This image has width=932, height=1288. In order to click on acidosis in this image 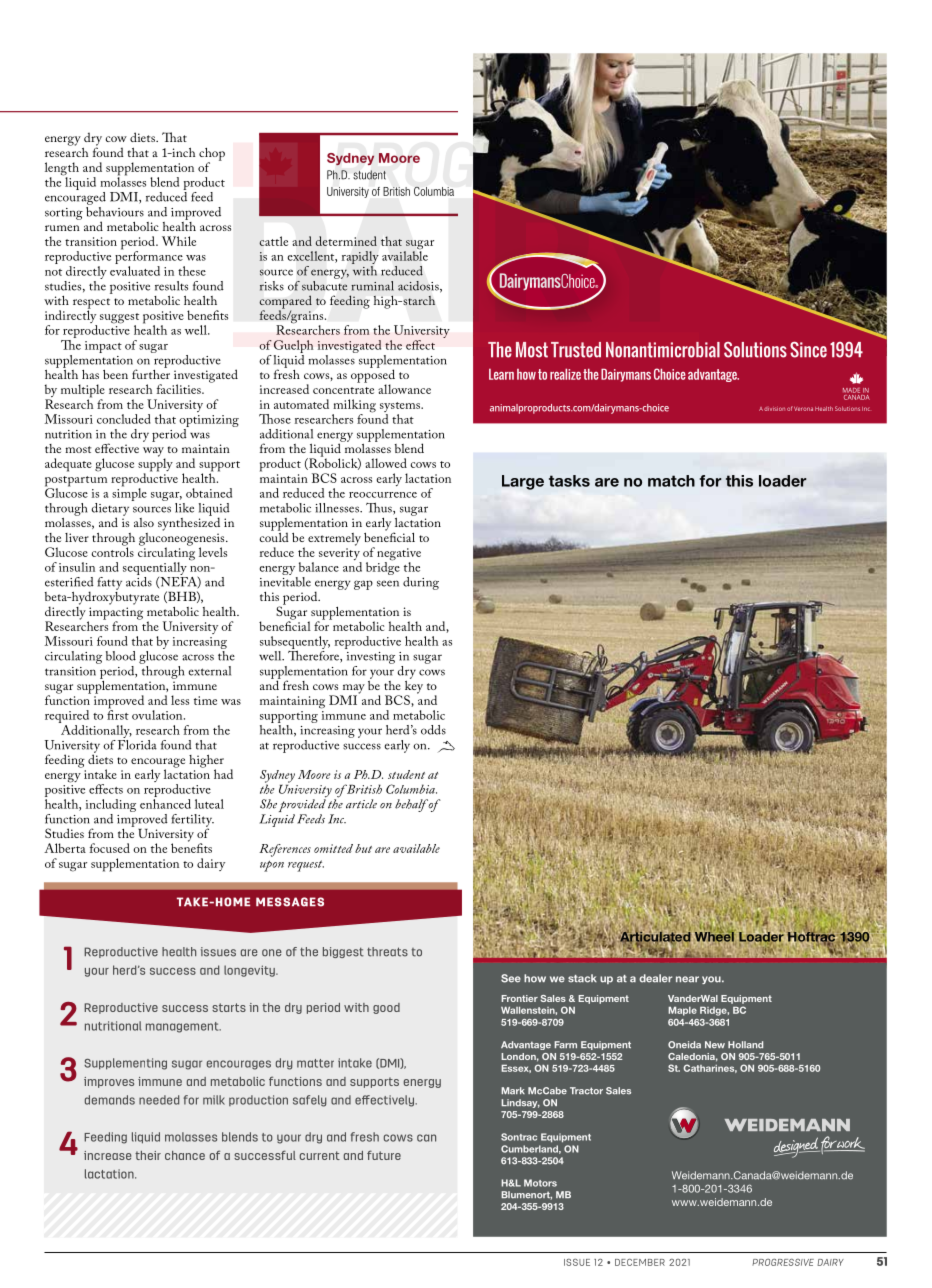, I will do `click(419, 286)`.
